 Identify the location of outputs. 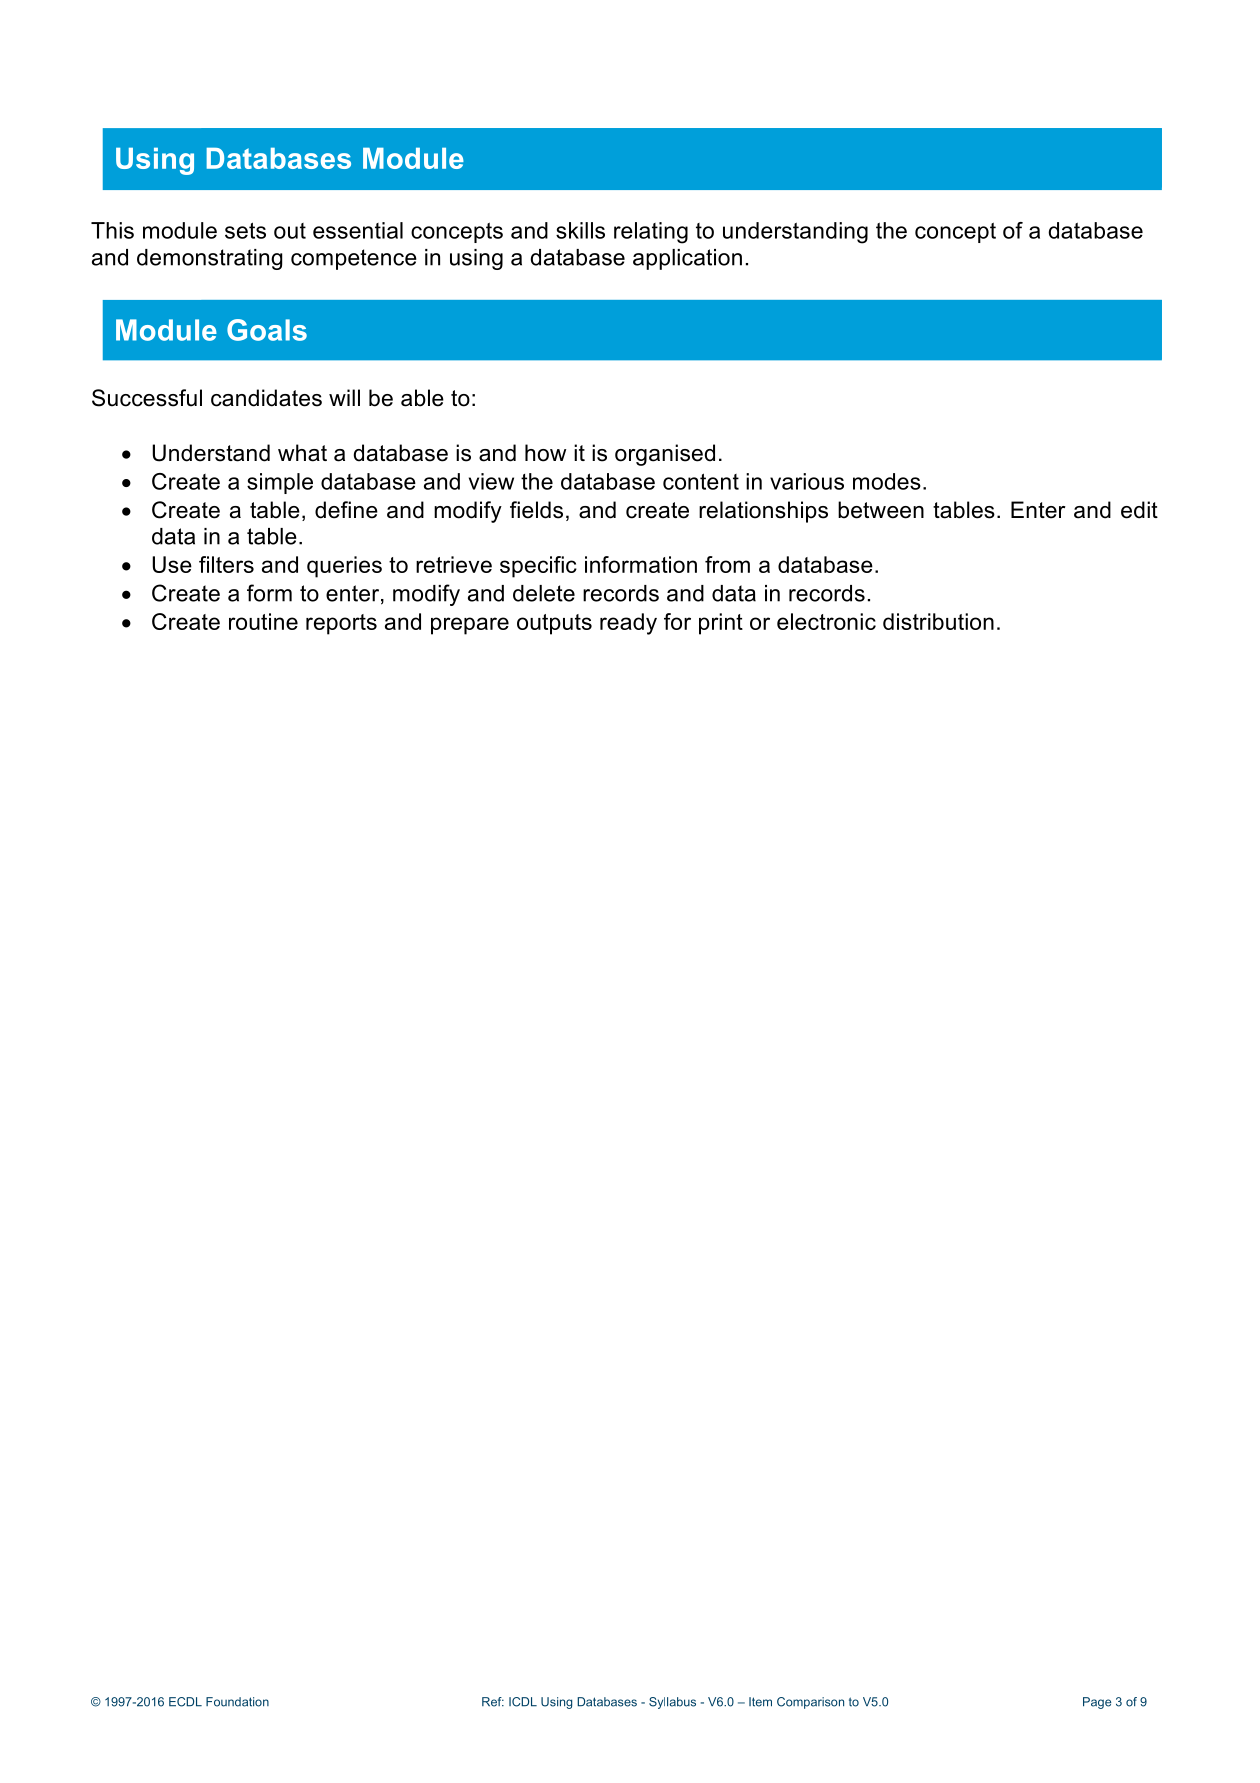
(554, 624).
